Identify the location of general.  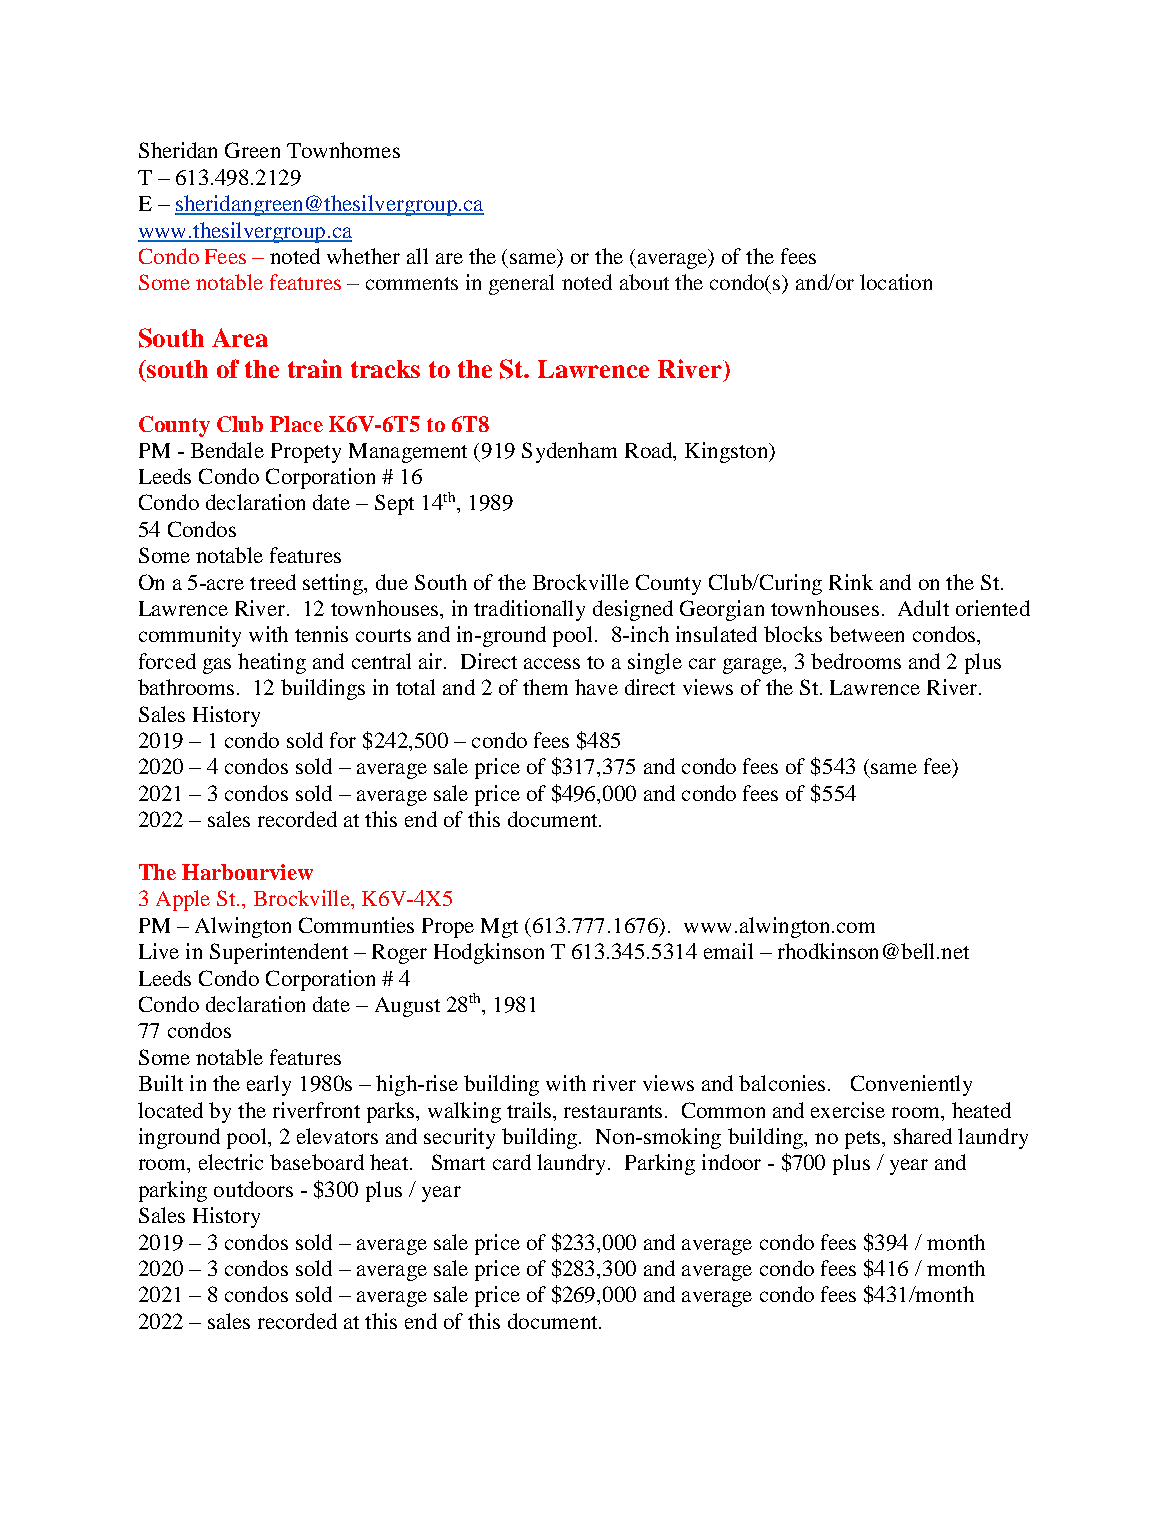
(521, 284).
